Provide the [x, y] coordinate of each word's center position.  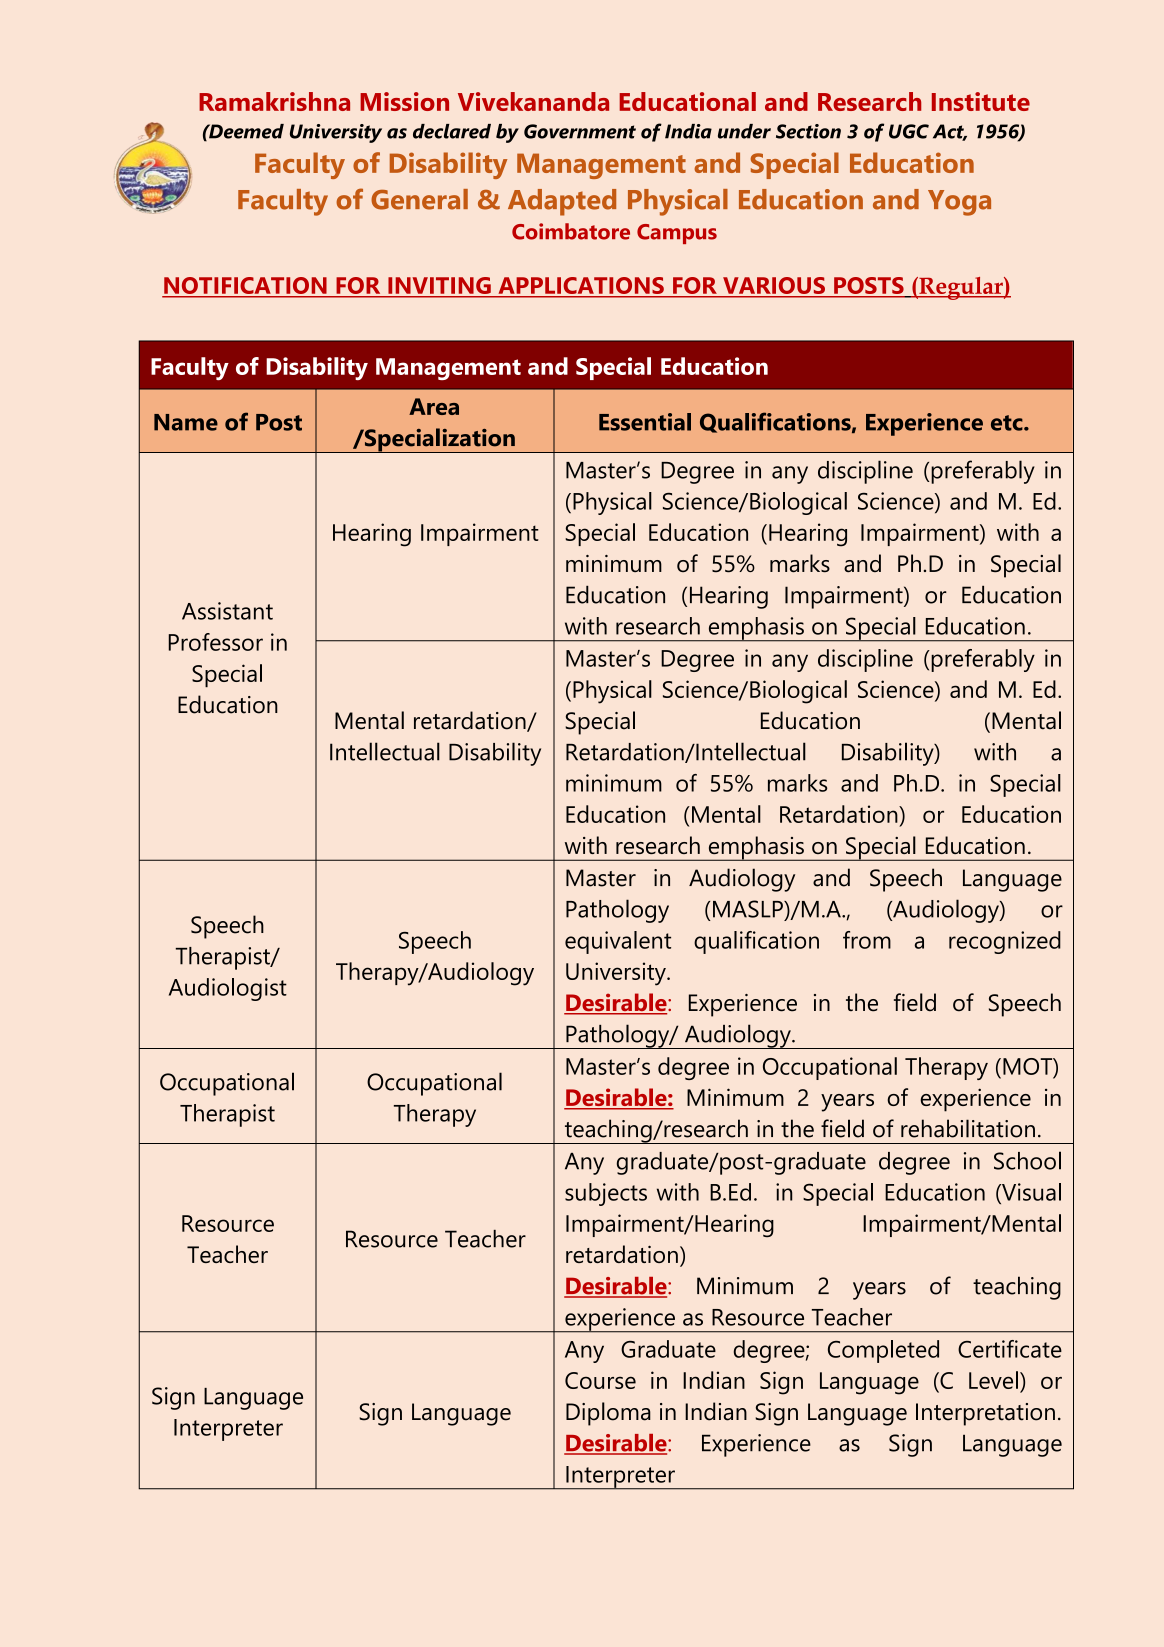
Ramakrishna [274, 101]
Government [580, 131]
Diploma [608, 1414]
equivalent [618, 942]
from [867, 940]
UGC [909, 131]
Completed [883, 1351]
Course [600, 1380]
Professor [215, 642]
